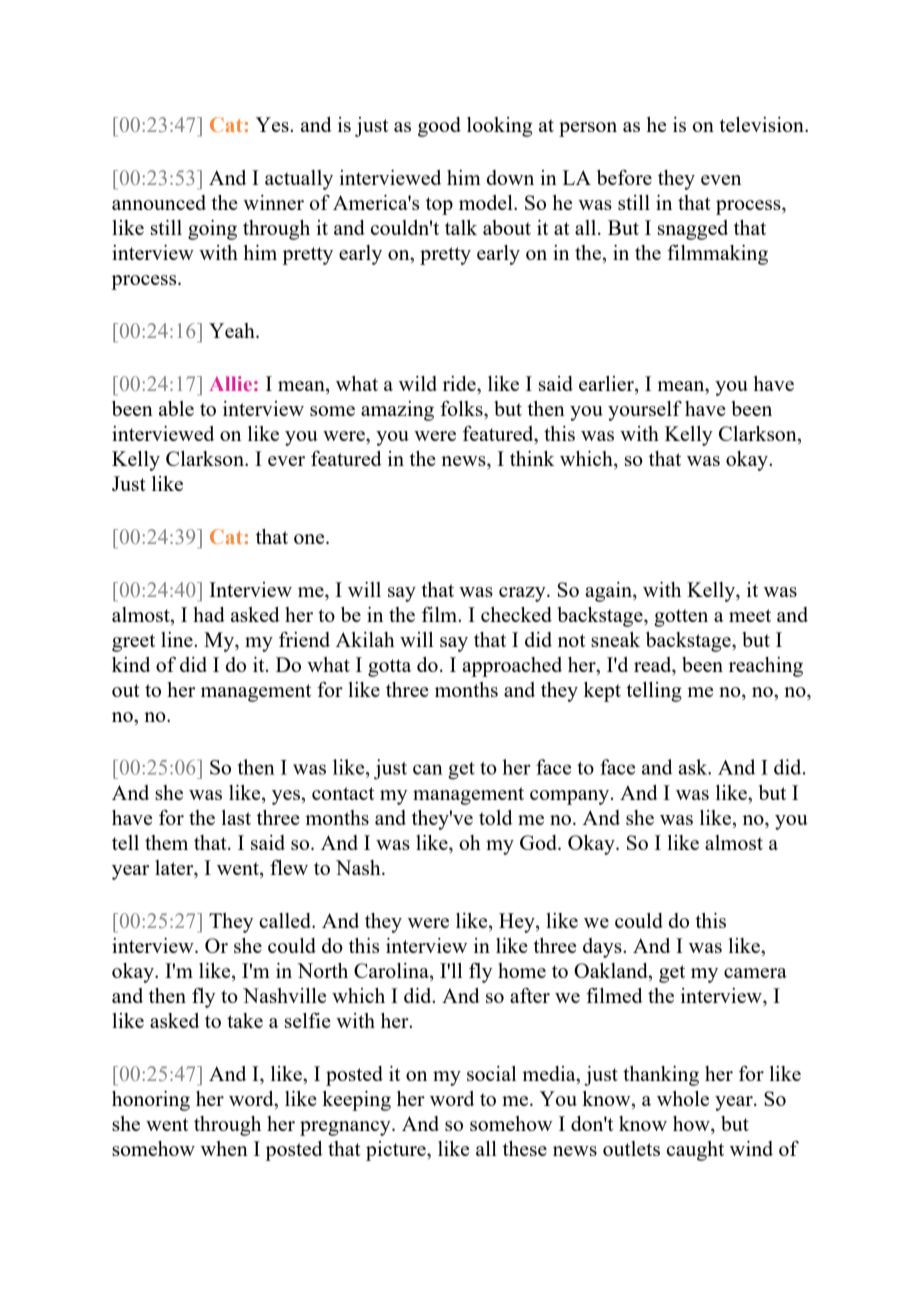 Image resolution: width=924 pixels, height=1308 pixels. Describe the element at coordinates (224, 1148) in the page. I see `when` at that location.
